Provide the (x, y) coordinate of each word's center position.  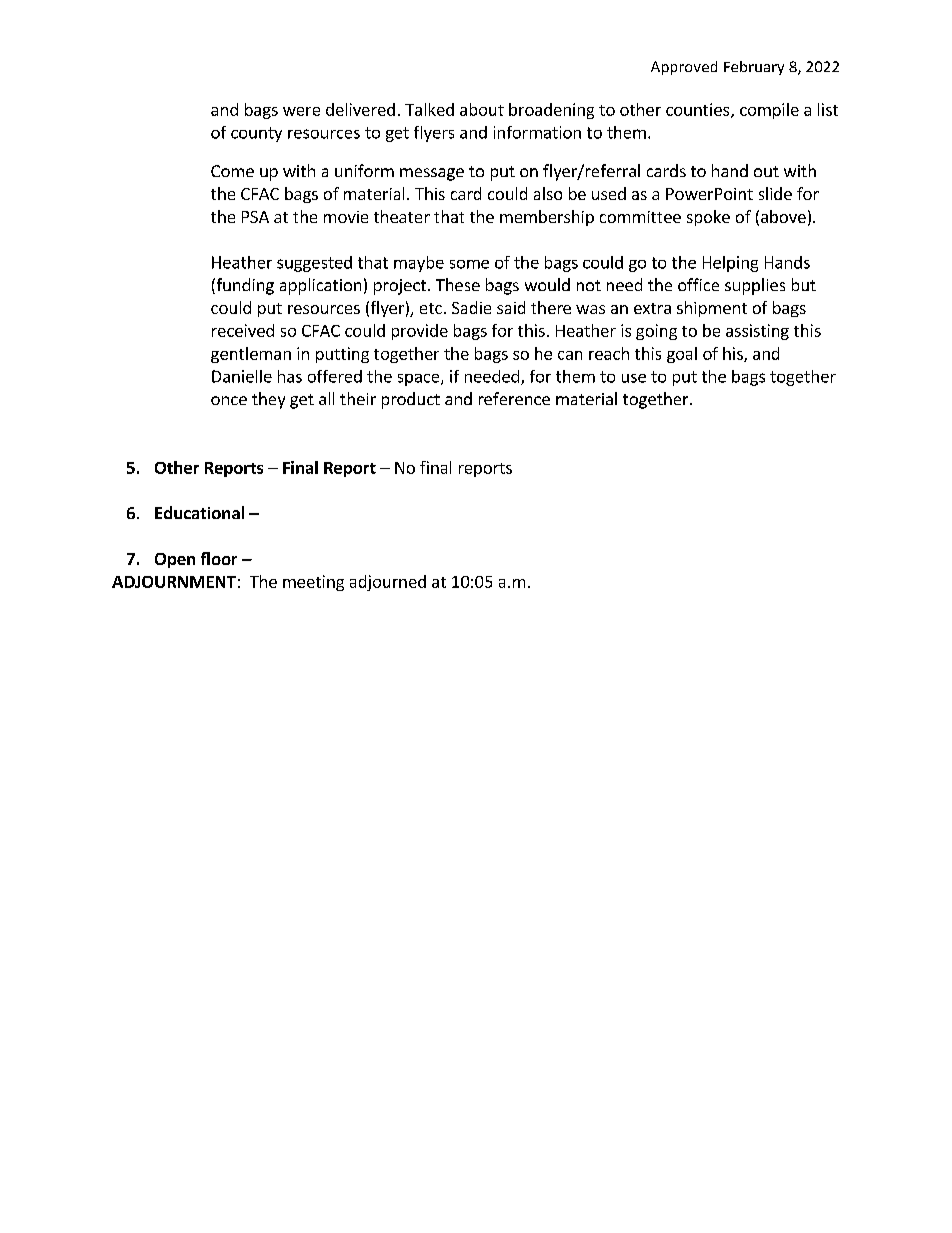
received (243, 330)
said (511, 307)
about (482, 109)
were (301, 111)
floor (219, 558)
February (754, 68)
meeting (313, 583)
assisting (757, 332)
